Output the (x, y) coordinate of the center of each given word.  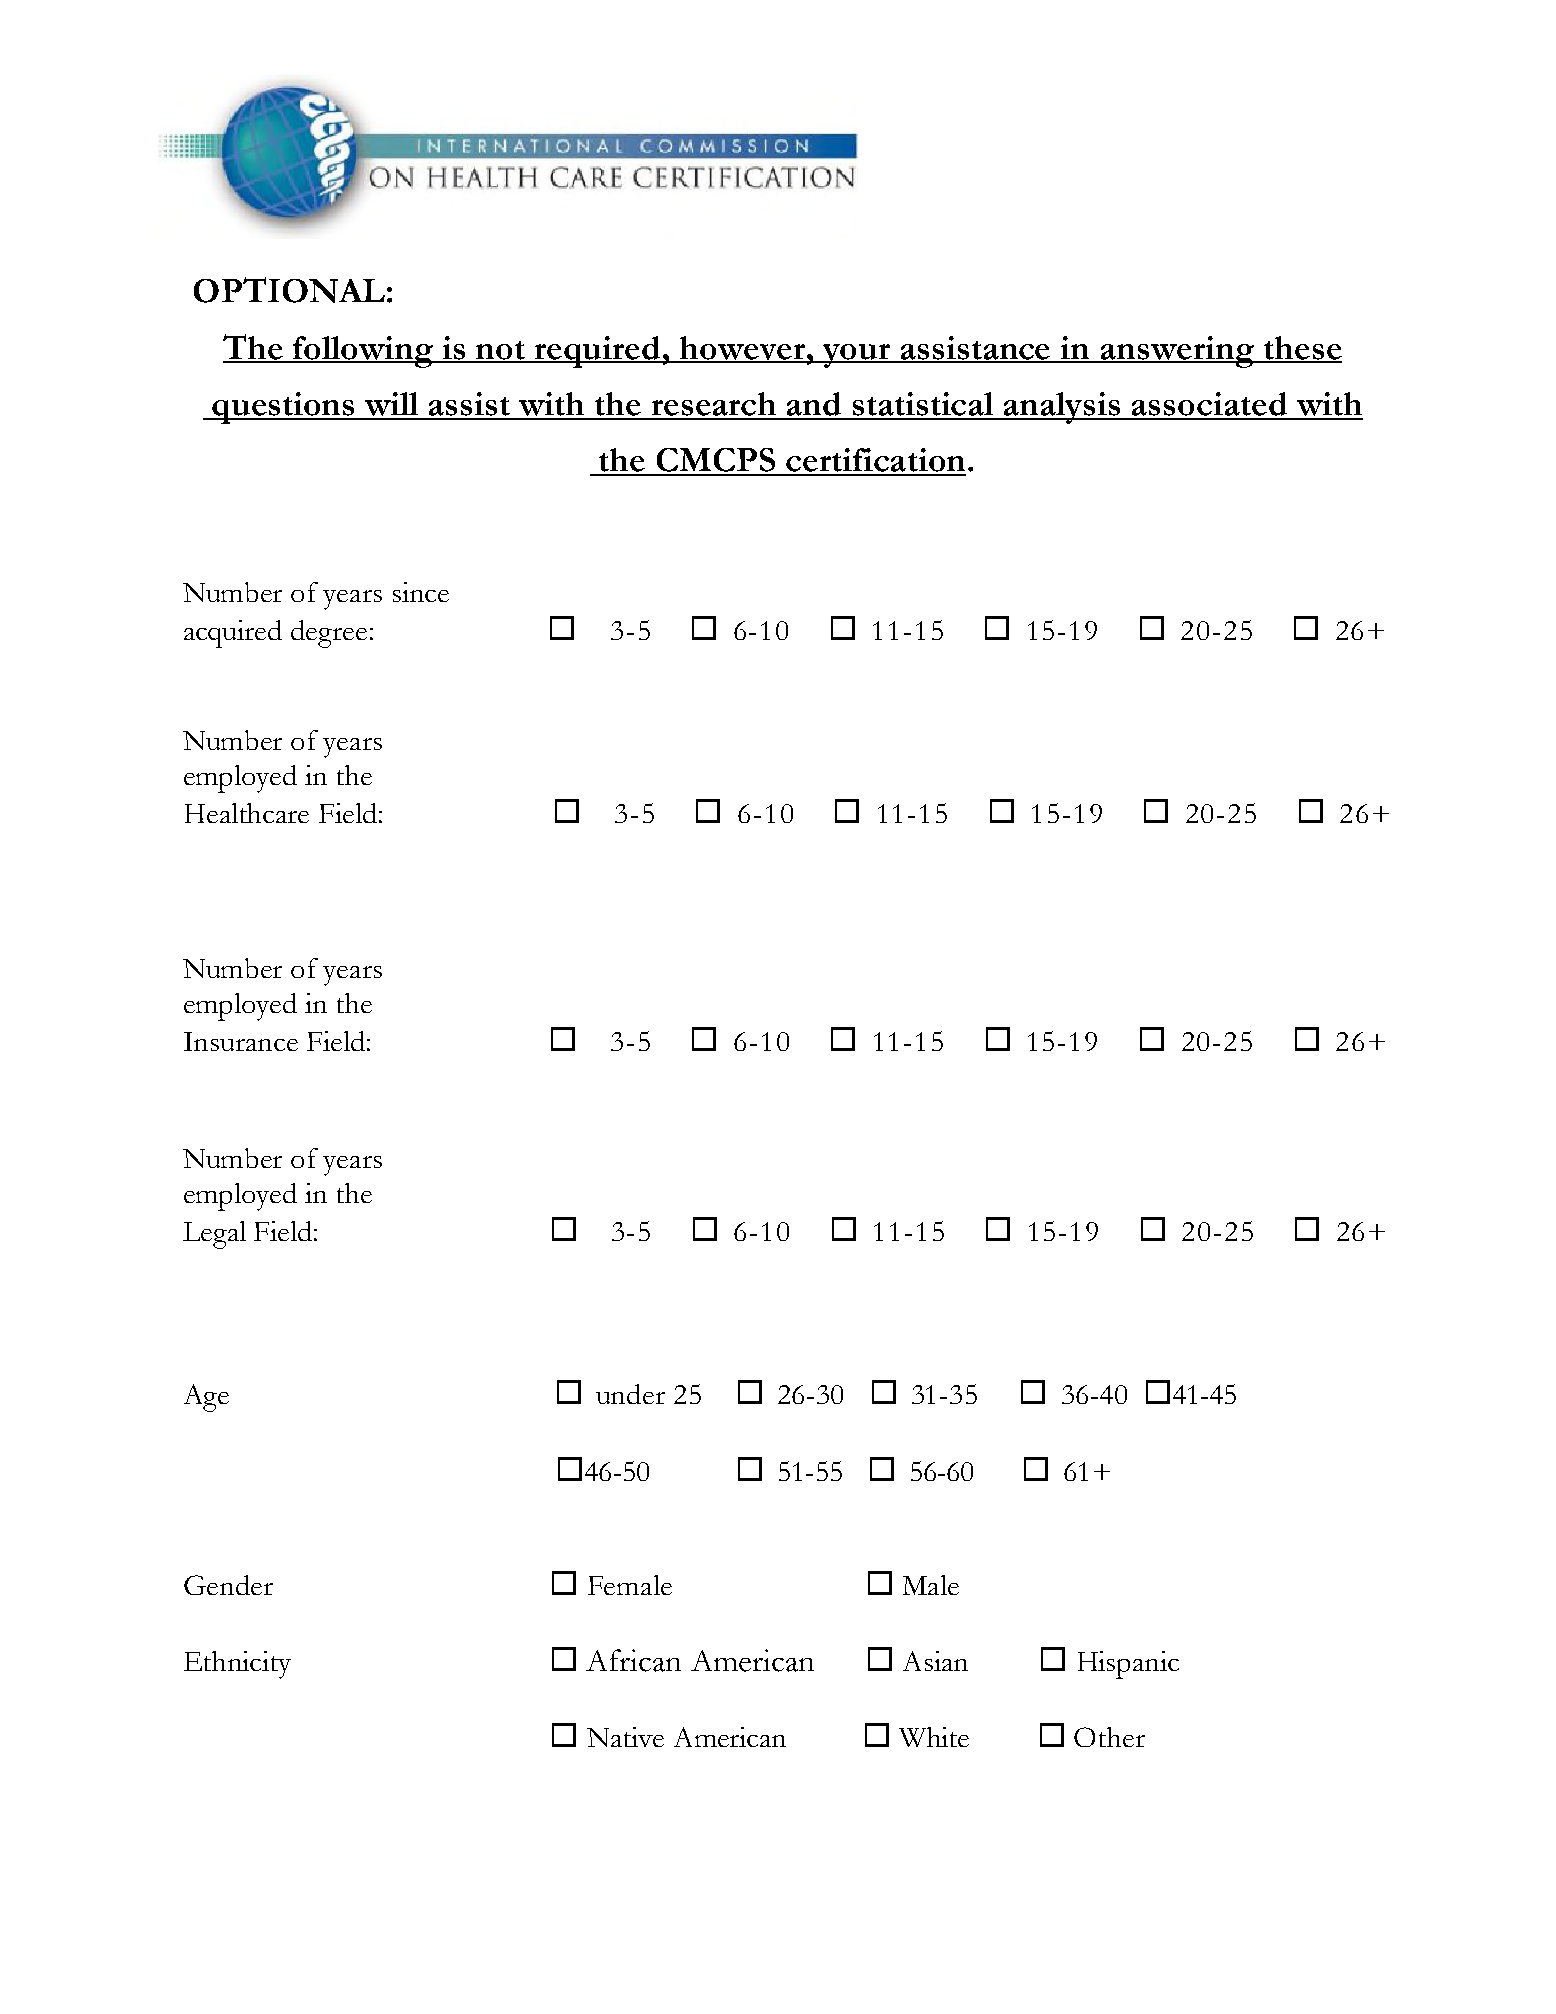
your (857, 356)
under (630, 1394)
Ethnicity (237, 1665)
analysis (1063, 408)
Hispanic (1128, 1665)
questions (284, 408)
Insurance (241, 1041)
